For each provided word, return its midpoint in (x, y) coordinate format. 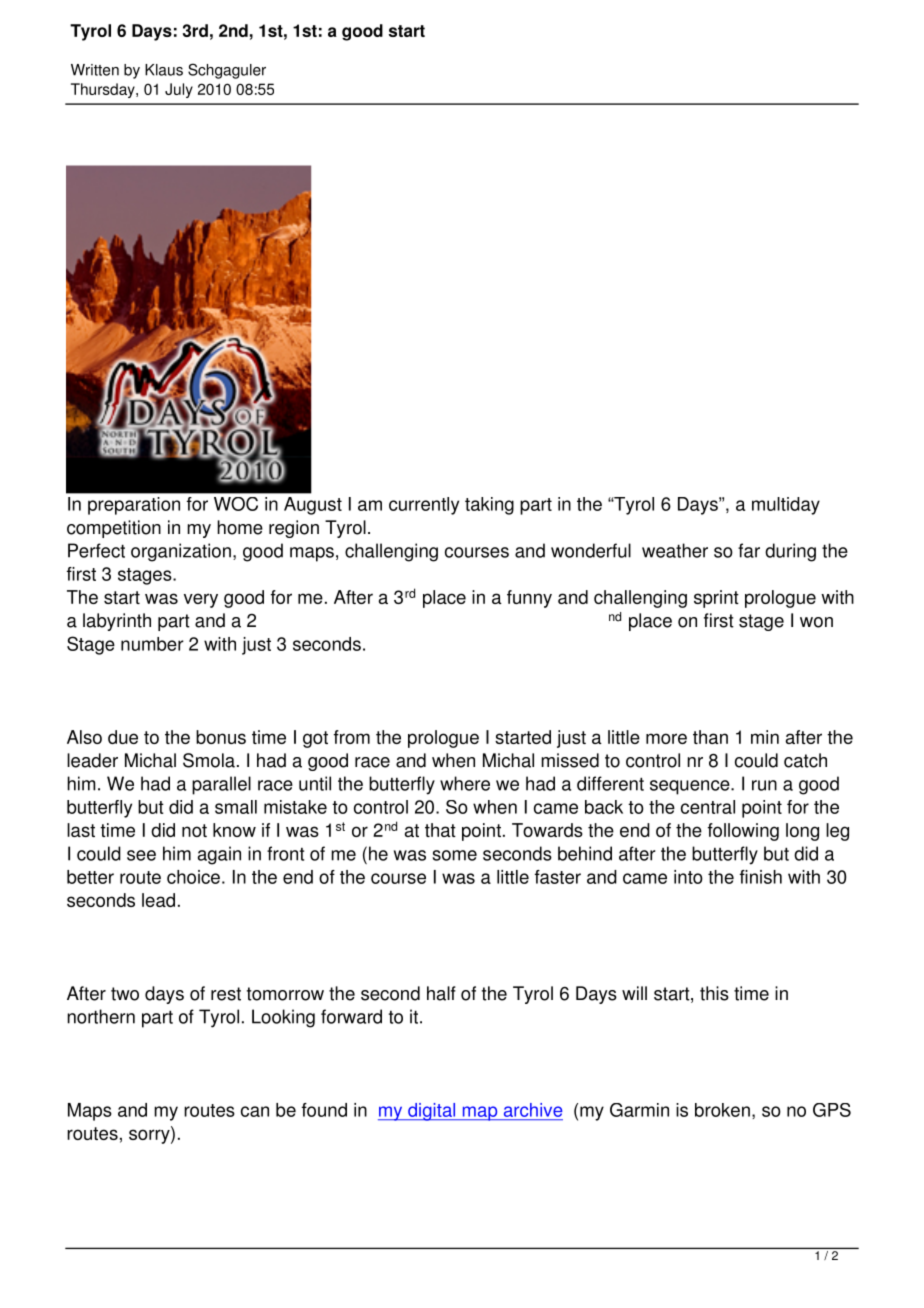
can (255, 1111)
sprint (716, 599)
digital (432, 1112)
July (179, 90)
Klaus (164, 70)
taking (489, 506)
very (201, 600)
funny (529, 599)
